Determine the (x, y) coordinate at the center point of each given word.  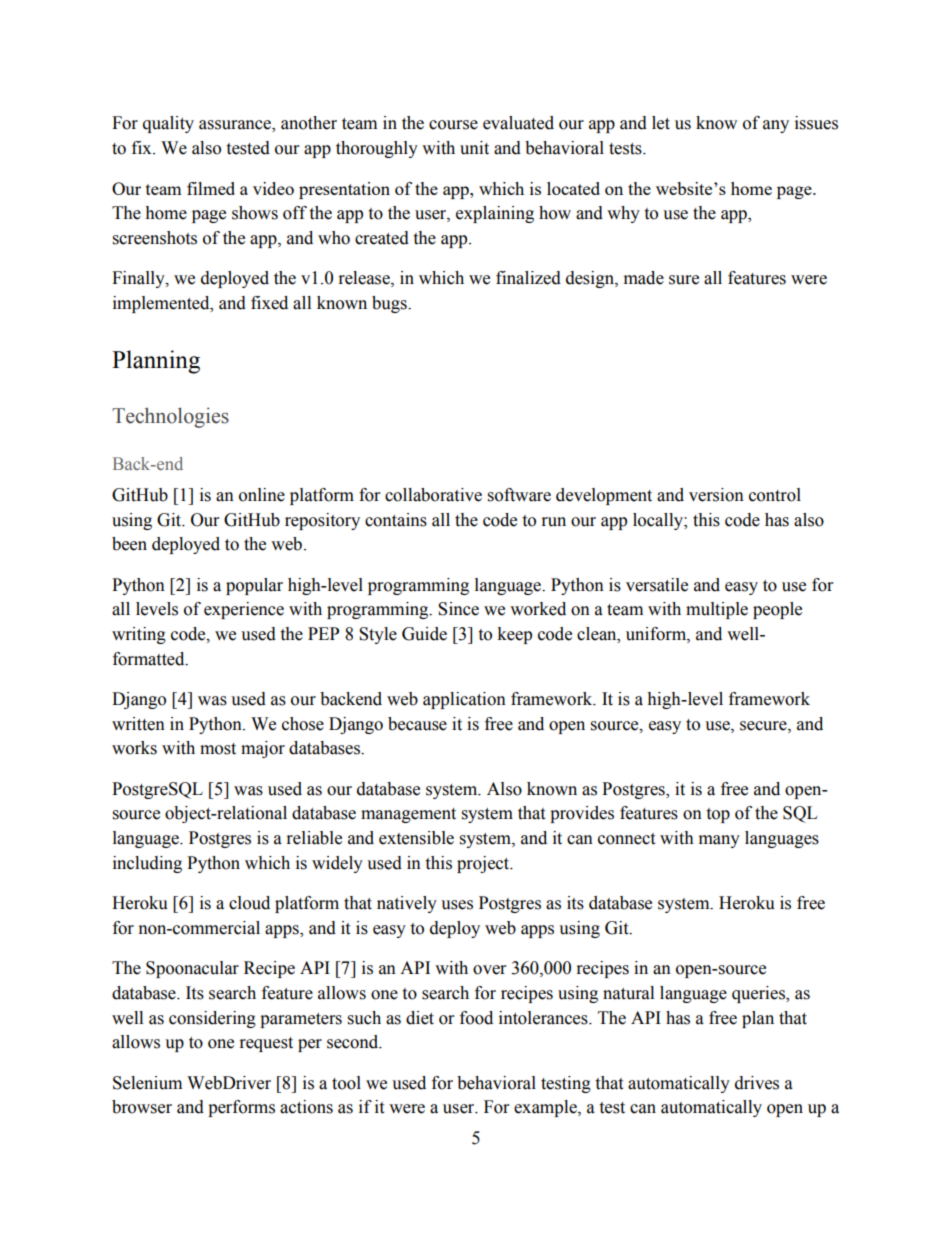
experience (244, 610)
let (661, 123)
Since (458, 609)
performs (241, 1108)
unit (474, 148)
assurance (236, 126)
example (546, 1108)
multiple (717, 610)
